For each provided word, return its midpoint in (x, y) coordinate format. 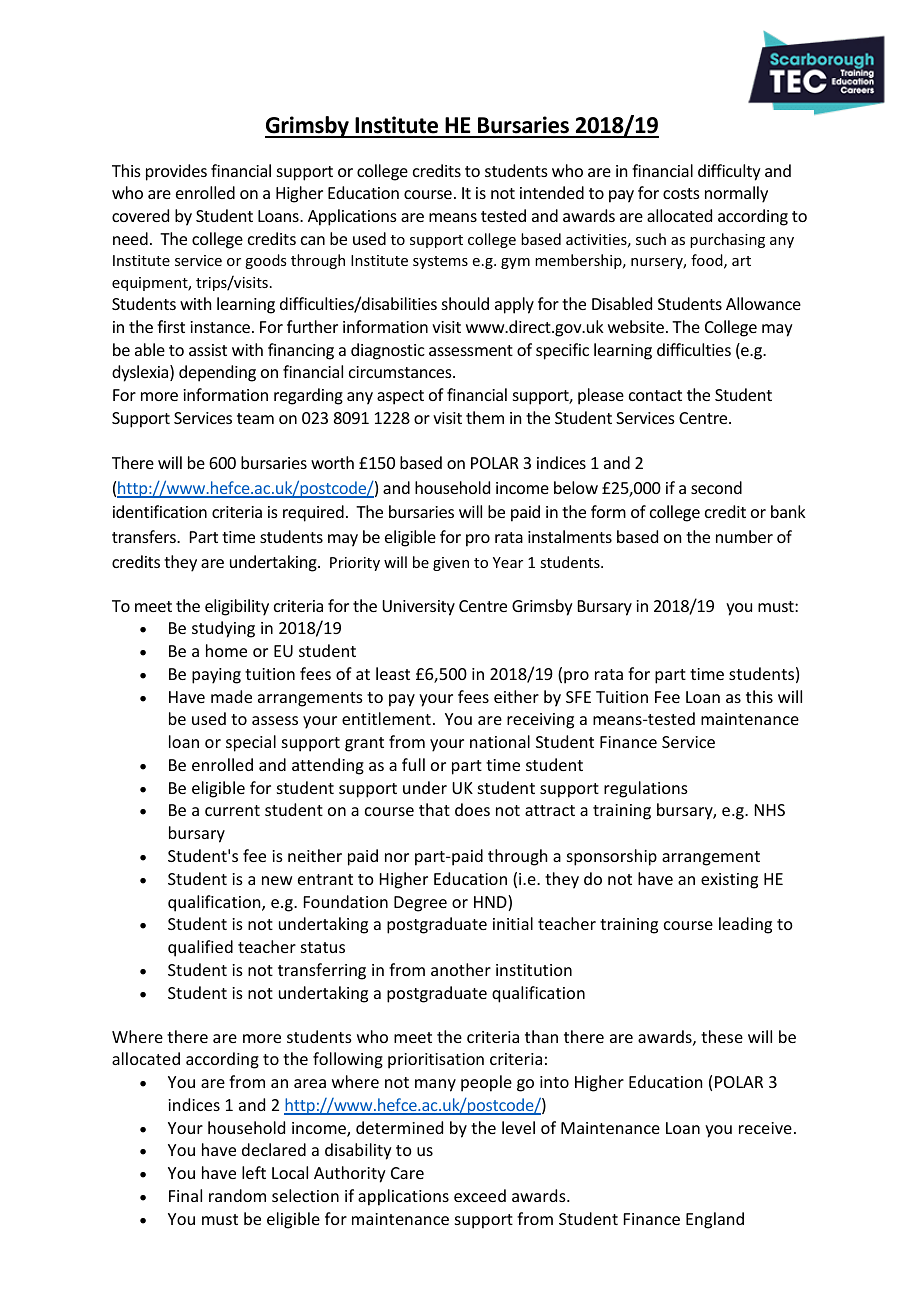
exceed (480, 1195)
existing (729, 881)
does (472, 809)
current (232, 810)
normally (736, 194)
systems (440, 262)
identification (160, 511)
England (715, 1220)
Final (185, 1195)
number (744, 536)
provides (176, 172)
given (451, 564)
